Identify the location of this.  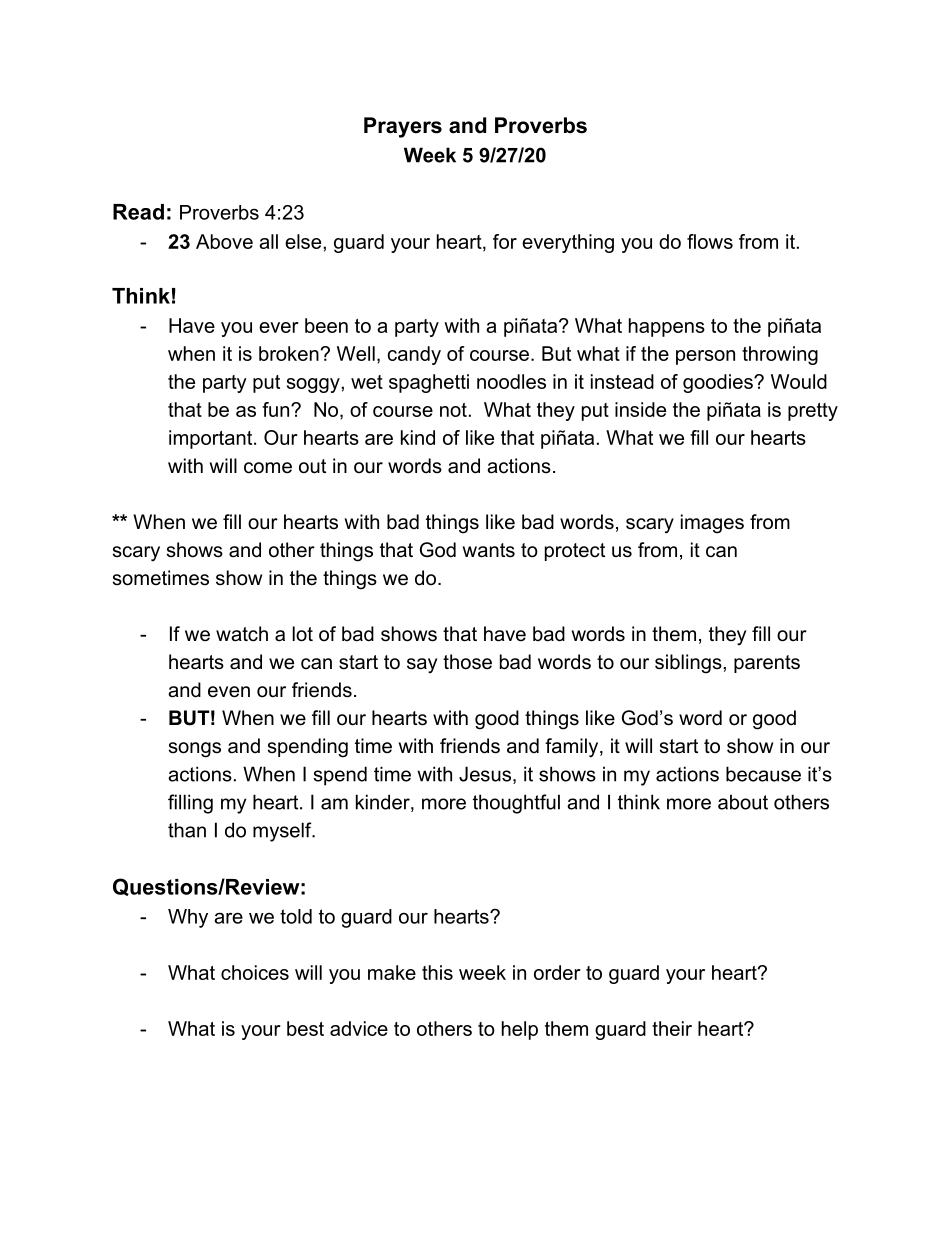
(437, 972).
